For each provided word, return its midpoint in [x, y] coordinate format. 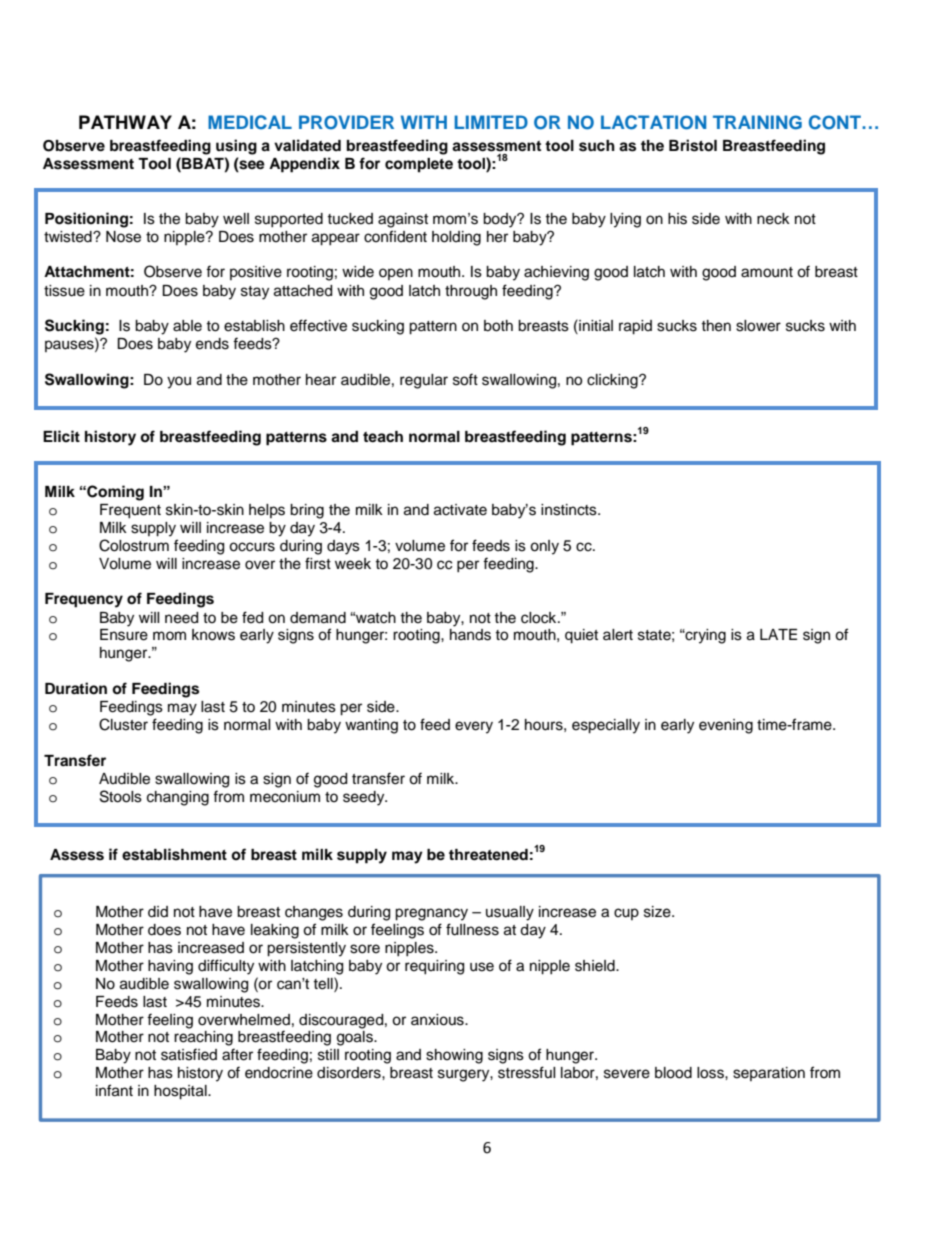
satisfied [189, 1054]
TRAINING [757, 122]
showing [454, 1056]
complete [419, 165]
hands [470, 635]
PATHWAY [125, 122]
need [181, 618]
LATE [778, 634]
